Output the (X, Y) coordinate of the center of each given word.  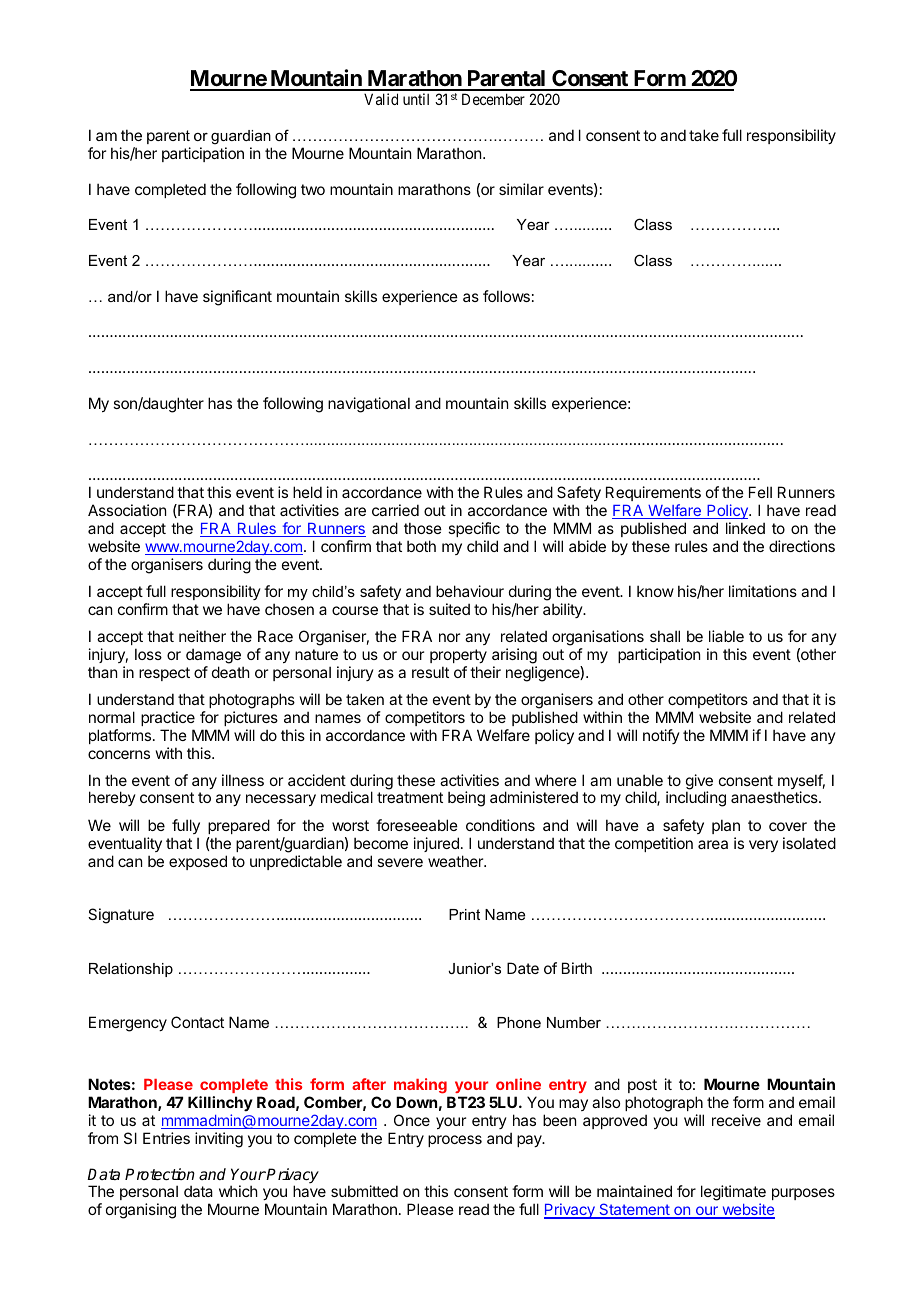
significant (237, 298)
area (713, 844)
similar (521, 189)
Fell (760, 492)
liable (726, 636)
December (493, 99)
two (313, 189)
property (458, 656)
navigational (369, 405)
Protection (160, 1174)
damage (213, 656)
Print (464, 914)
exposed (198, 862)
